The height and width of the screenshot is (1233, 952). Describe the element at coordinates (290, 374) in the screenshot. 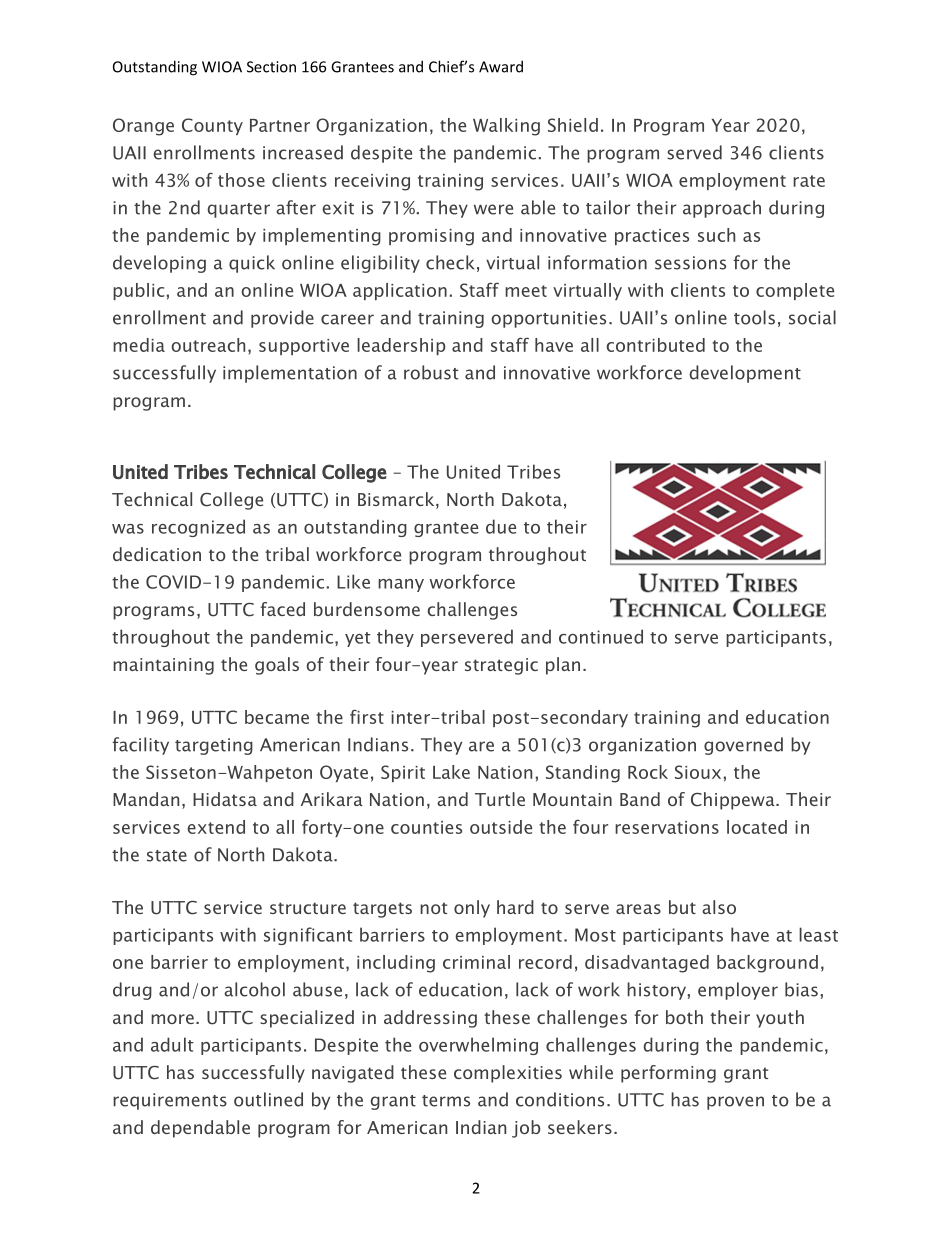

I see `implementation` at that location.
